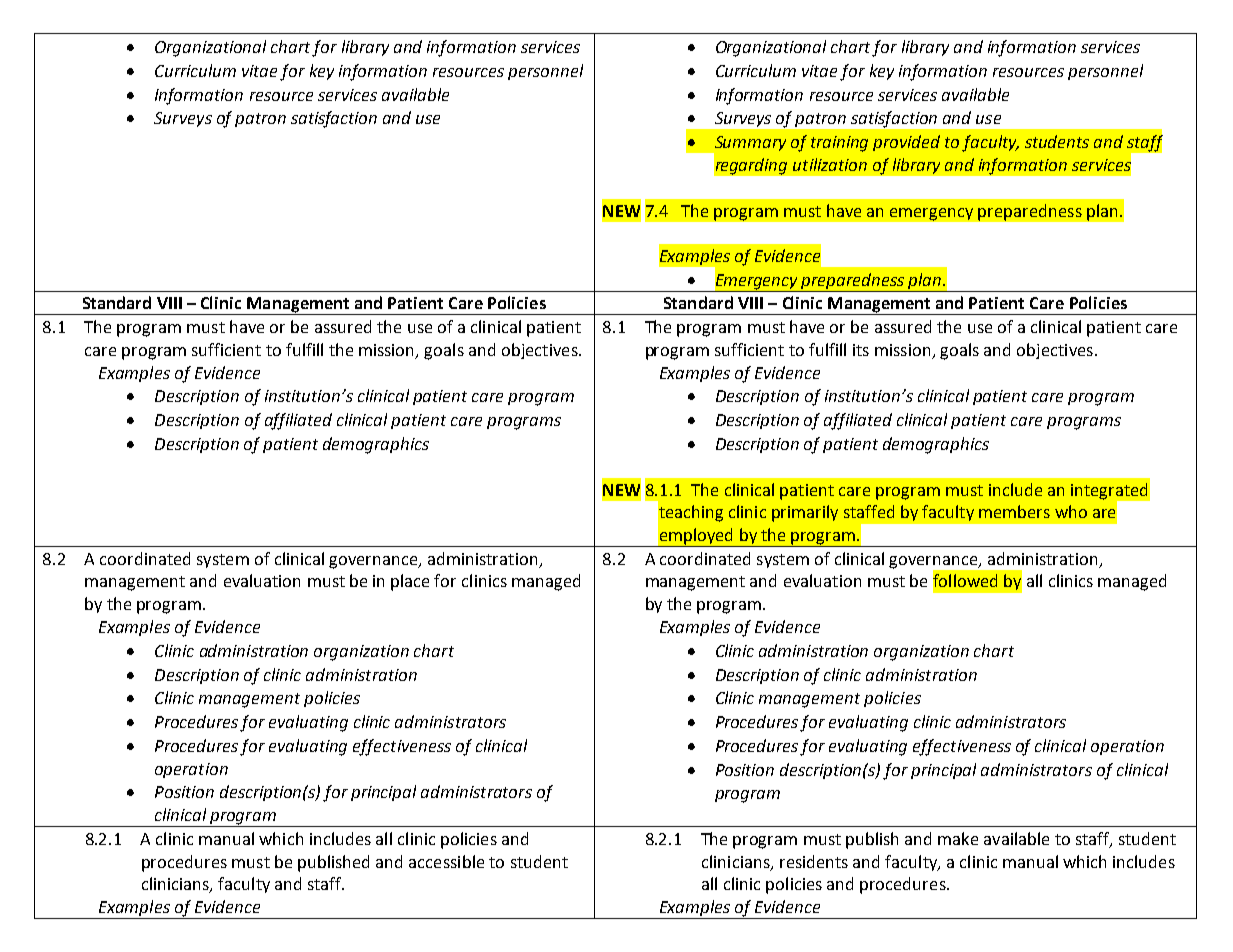  I want to click on training, so click(839, 144).
